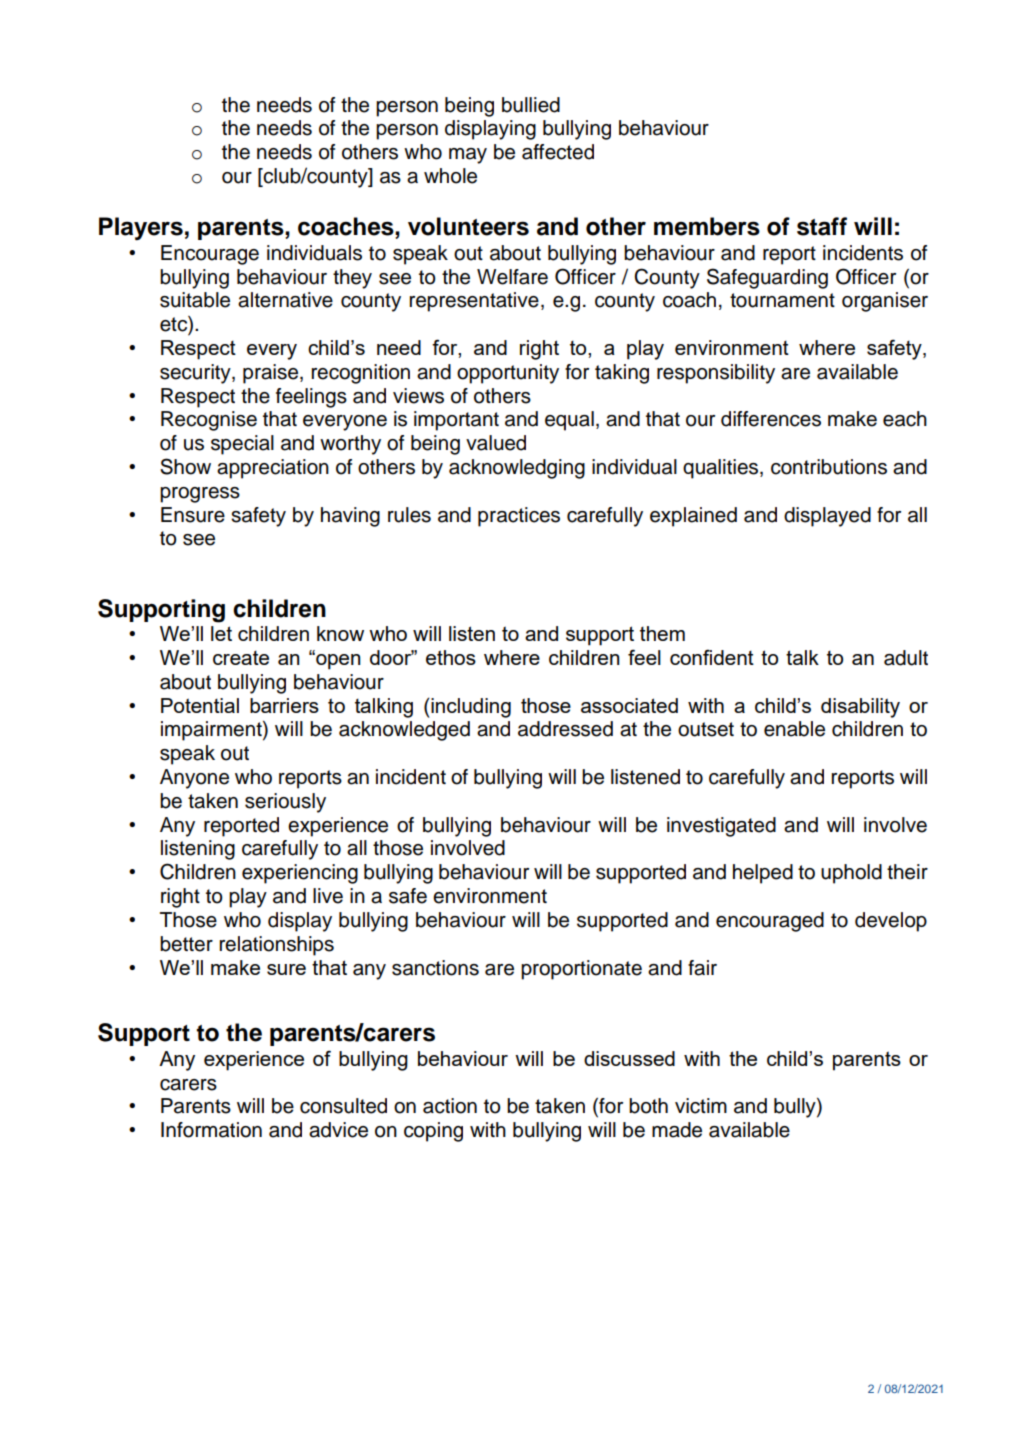 This page has width=1026, height=1452. What do you see at coordinates (450, 176) in the page?
I see `whole` at bounding box center [450, 176].
